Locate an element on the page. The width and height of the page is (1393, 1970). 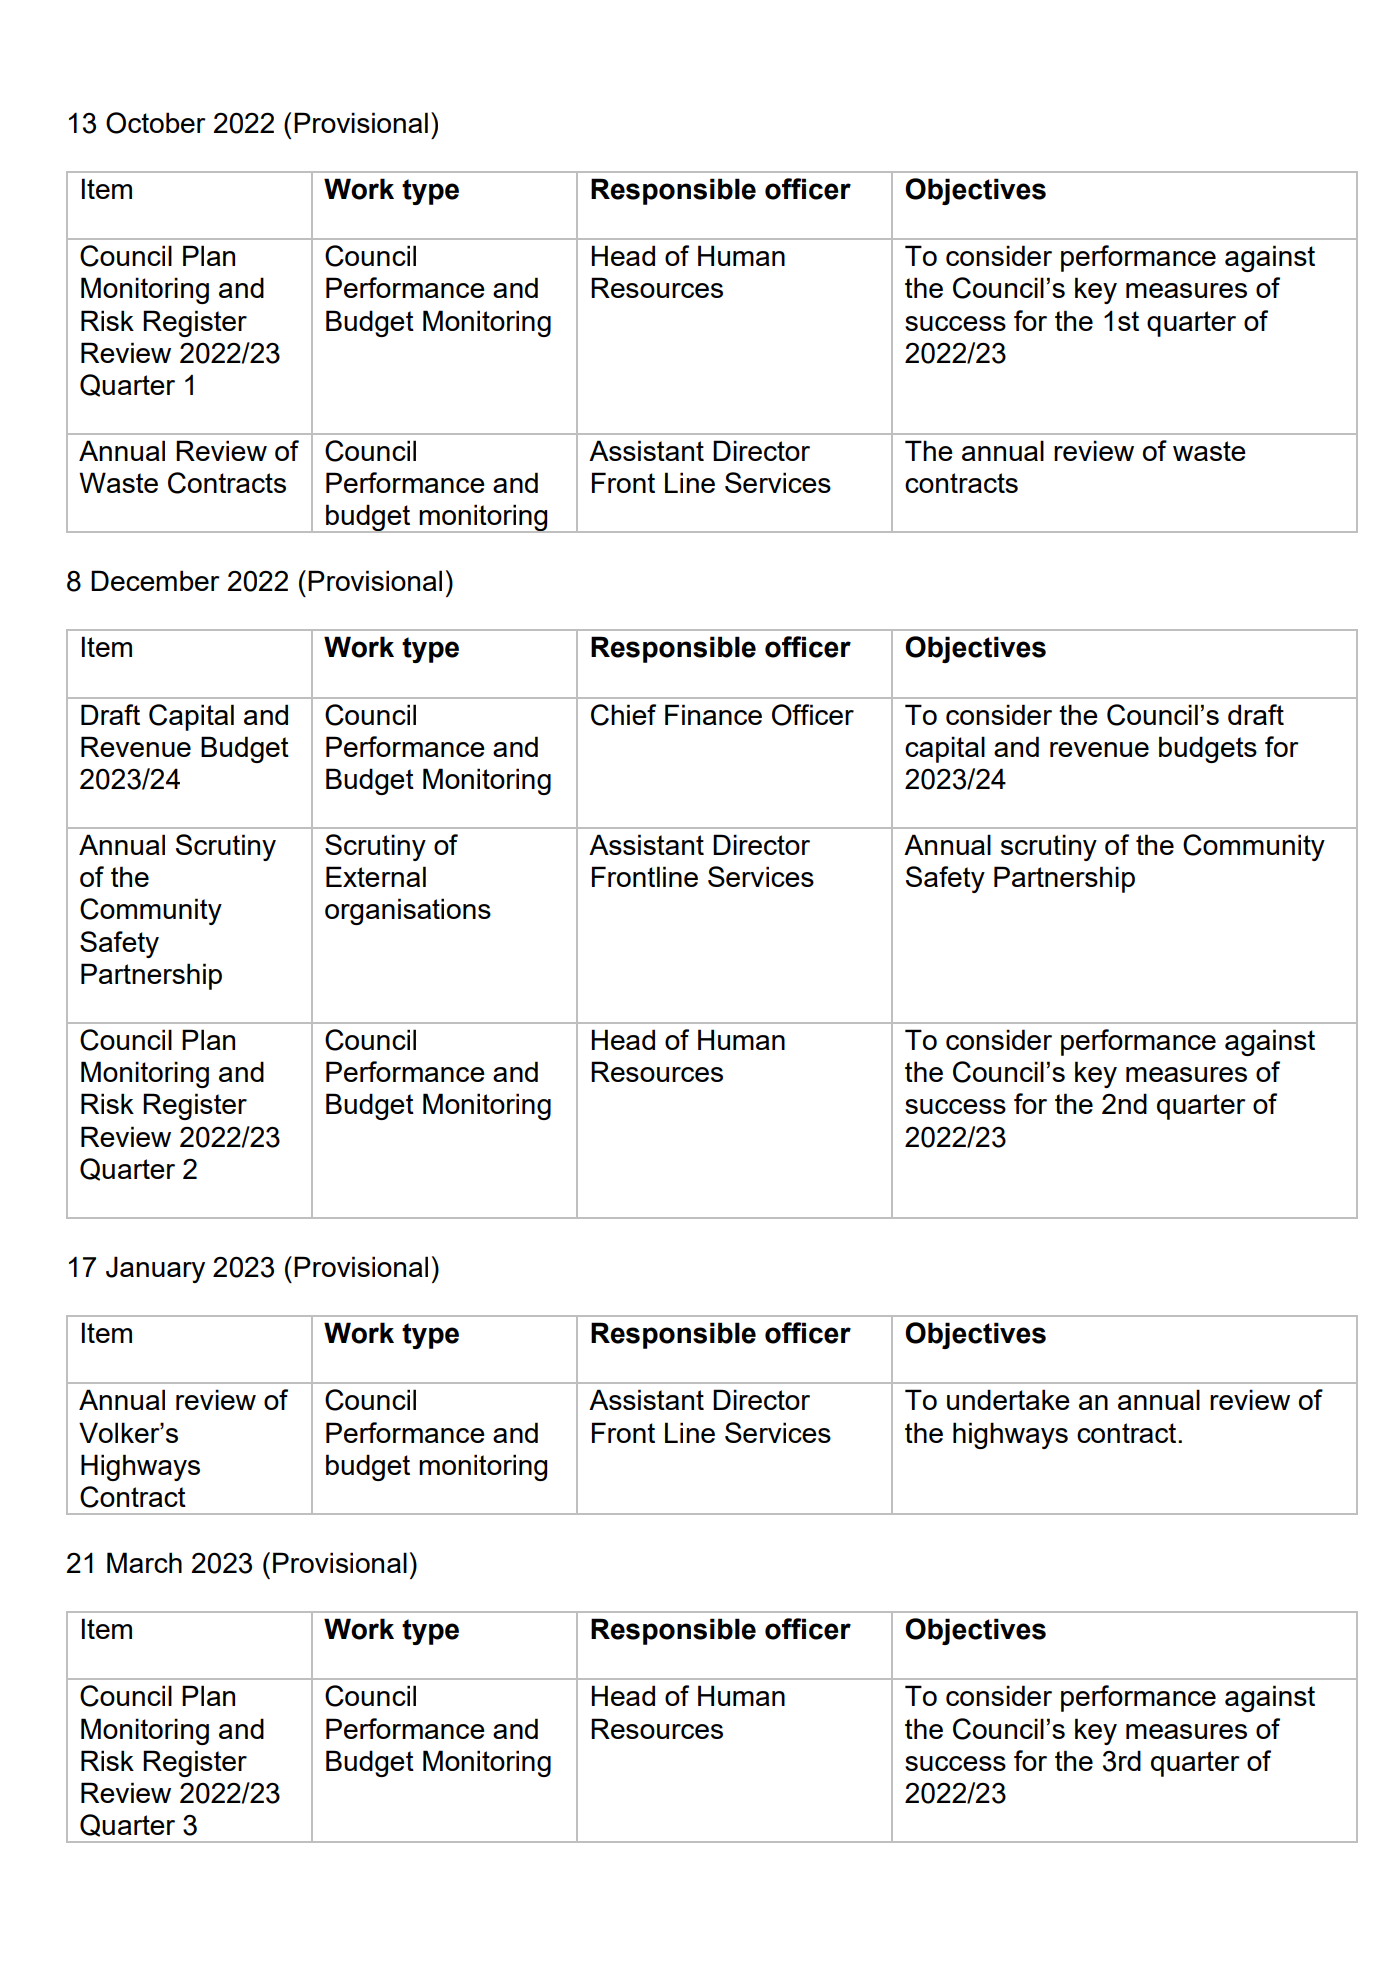
January is located at coordinates (155, 1269).
